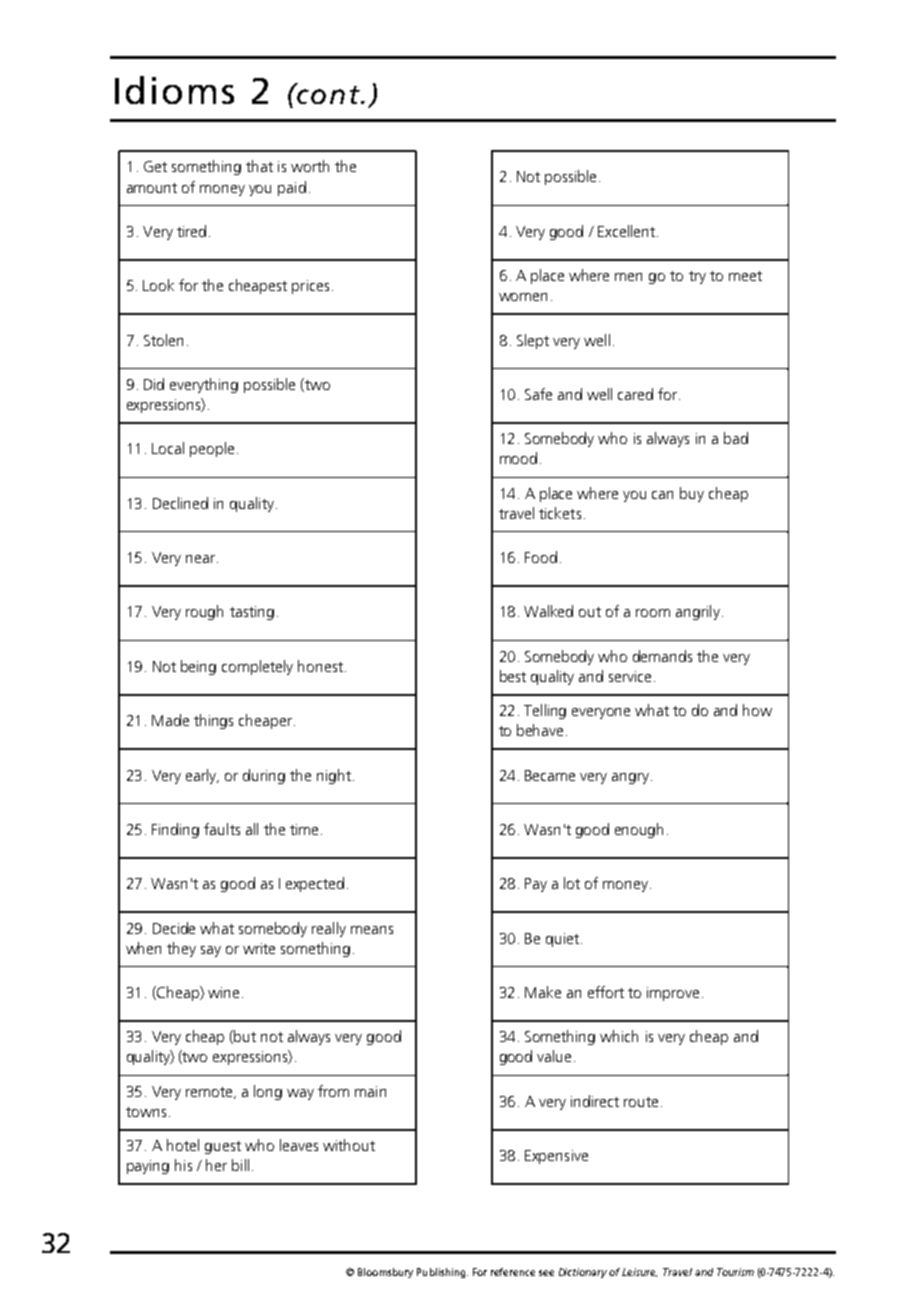 Image resolution: width=924 pixels, height=1308 pixels. I want to click on Excellent, so click(626, 231).
